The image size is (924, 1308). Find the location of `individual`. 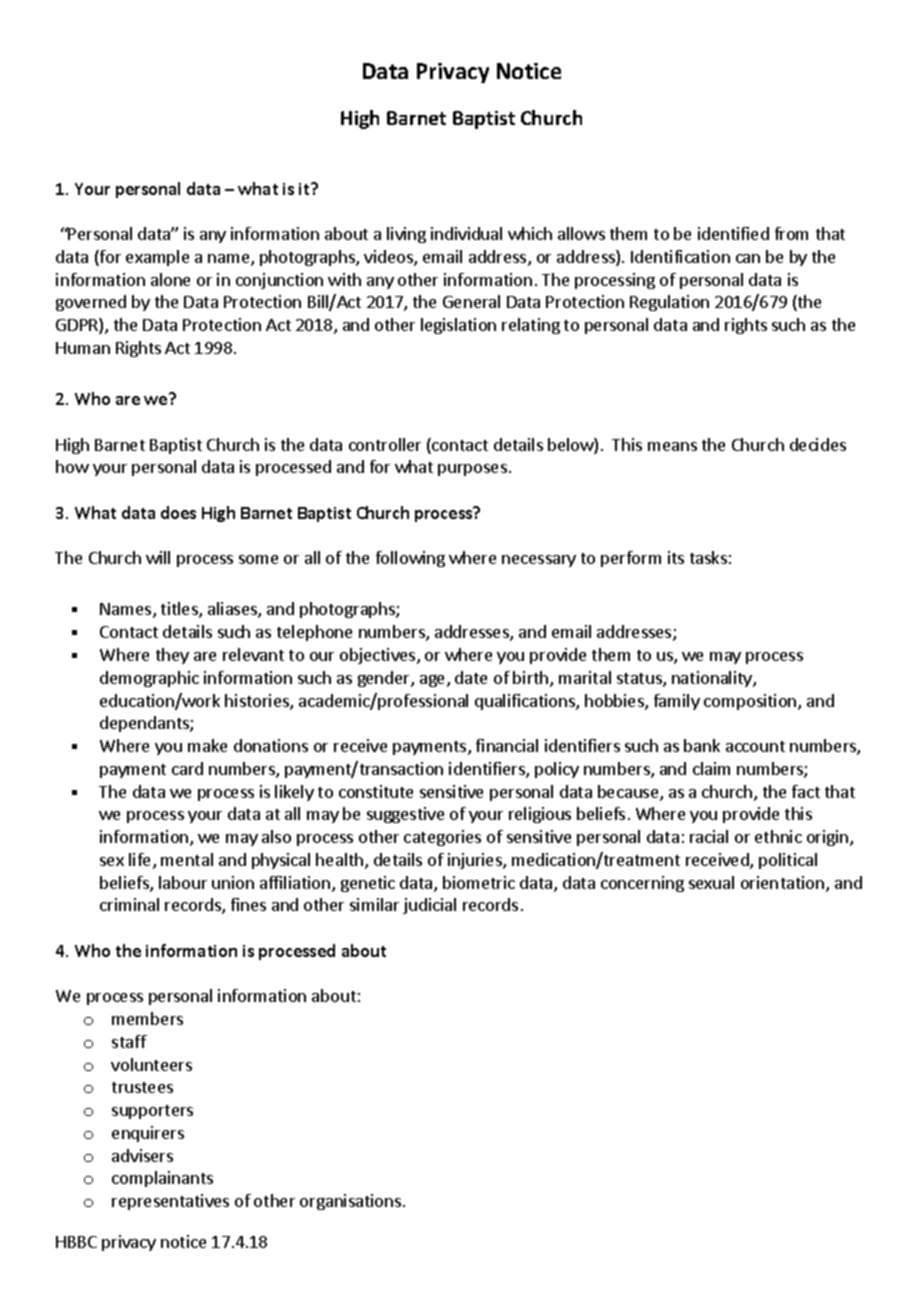

individual is located at coordinates (466, 233).
